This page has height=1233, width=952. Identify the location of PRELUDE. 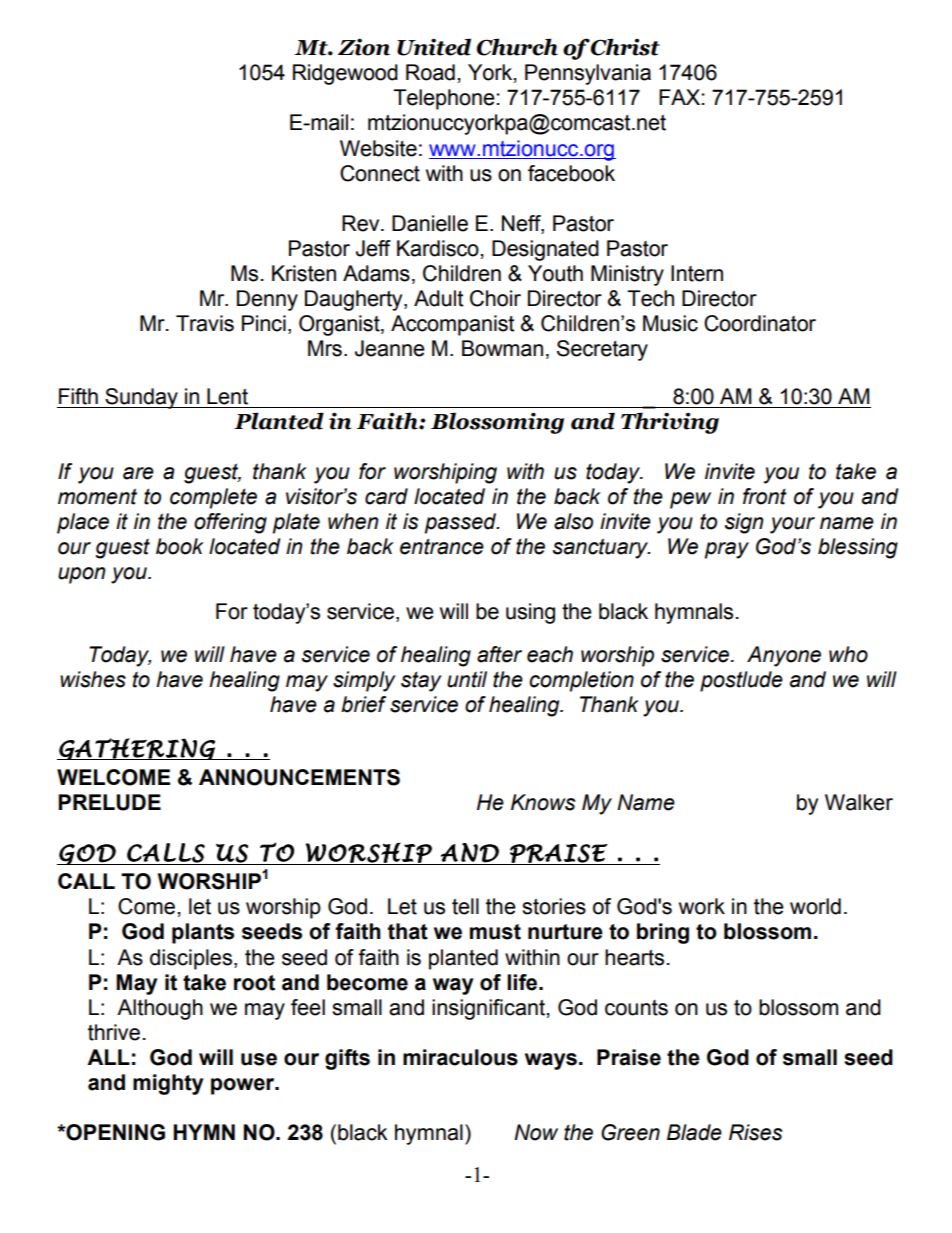
(109, 802).
